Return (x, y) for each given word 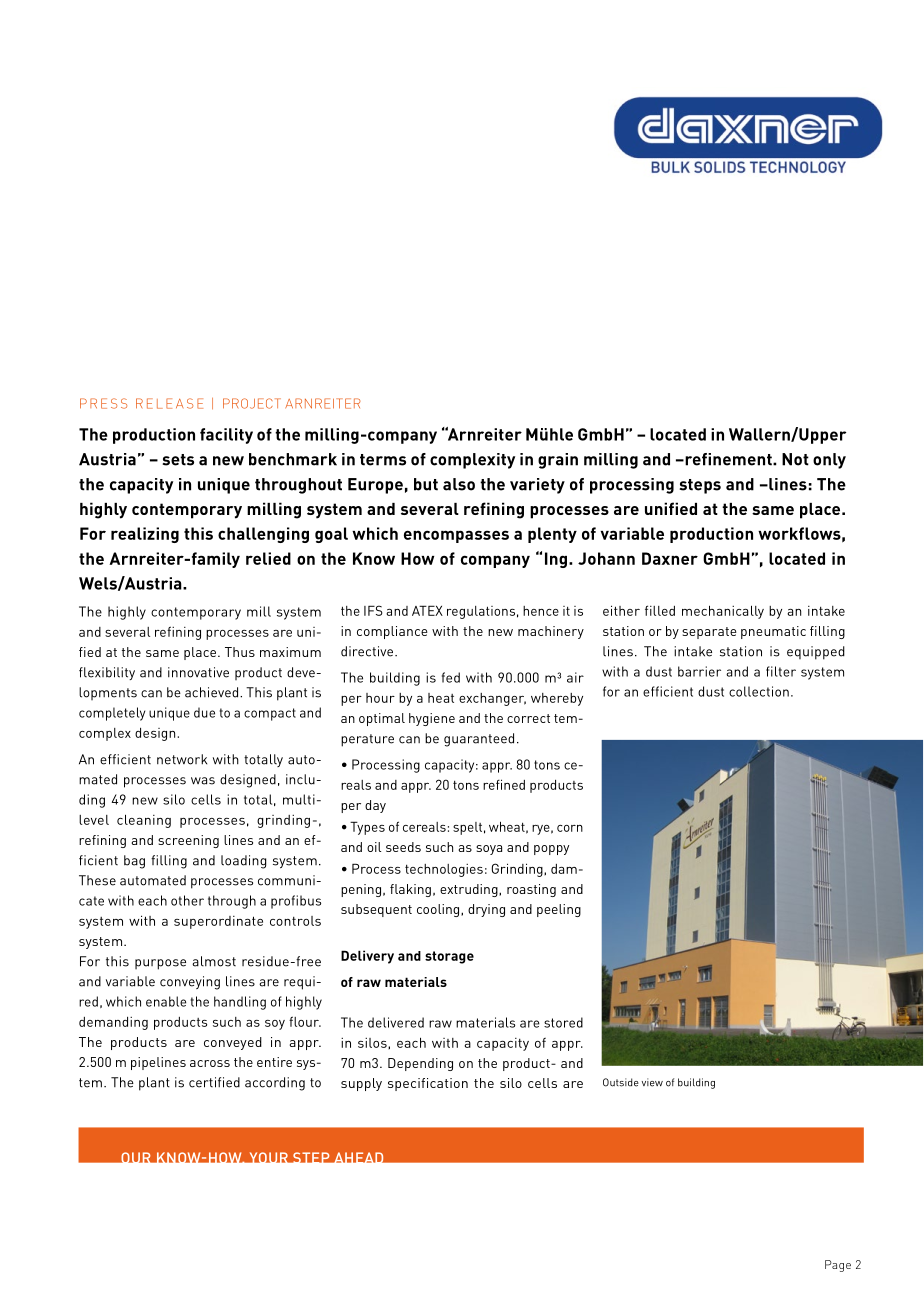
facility (226, 436)
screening (188, 841)
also (459, 484)
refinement (728, 459)
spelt (467, 828)
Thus (240, 652)
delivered (396, 1022)
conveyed (233, 1043)
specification (428, 1084)
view (652, 1082)
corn (570, 828)
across (210, 1063)
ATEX (427, 610)
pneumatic (773, 632)
